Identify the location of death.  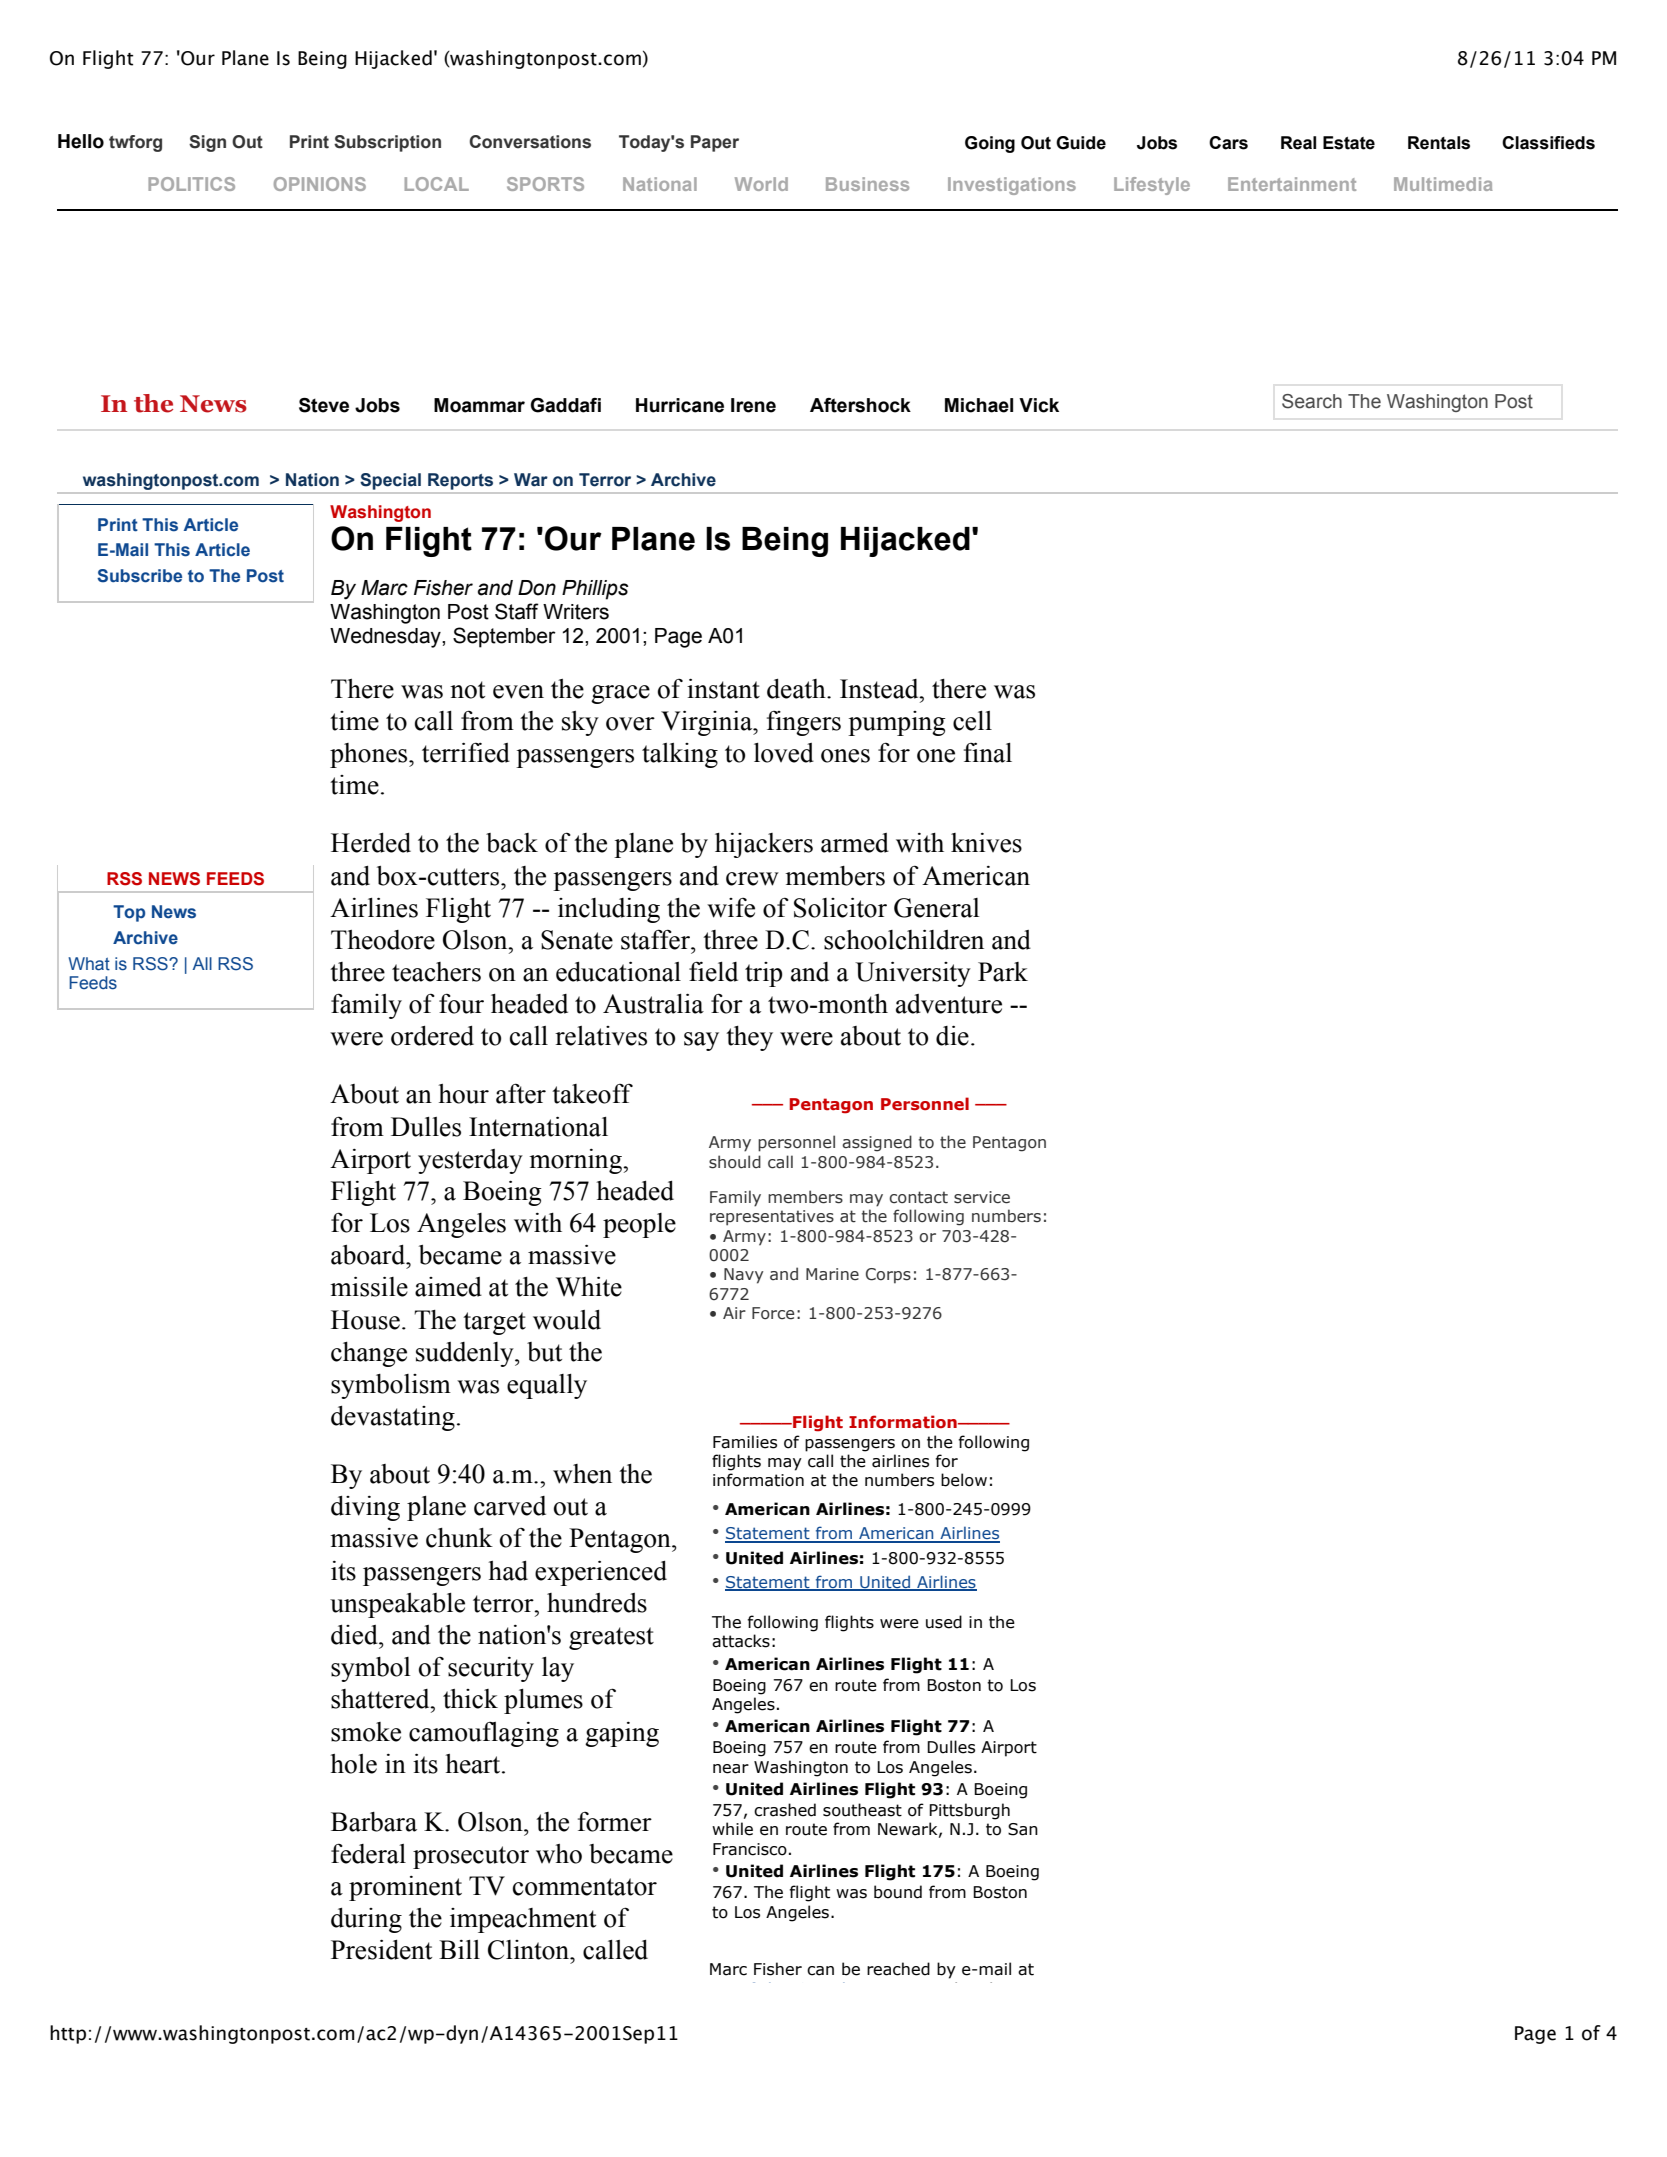
(797, 689).
